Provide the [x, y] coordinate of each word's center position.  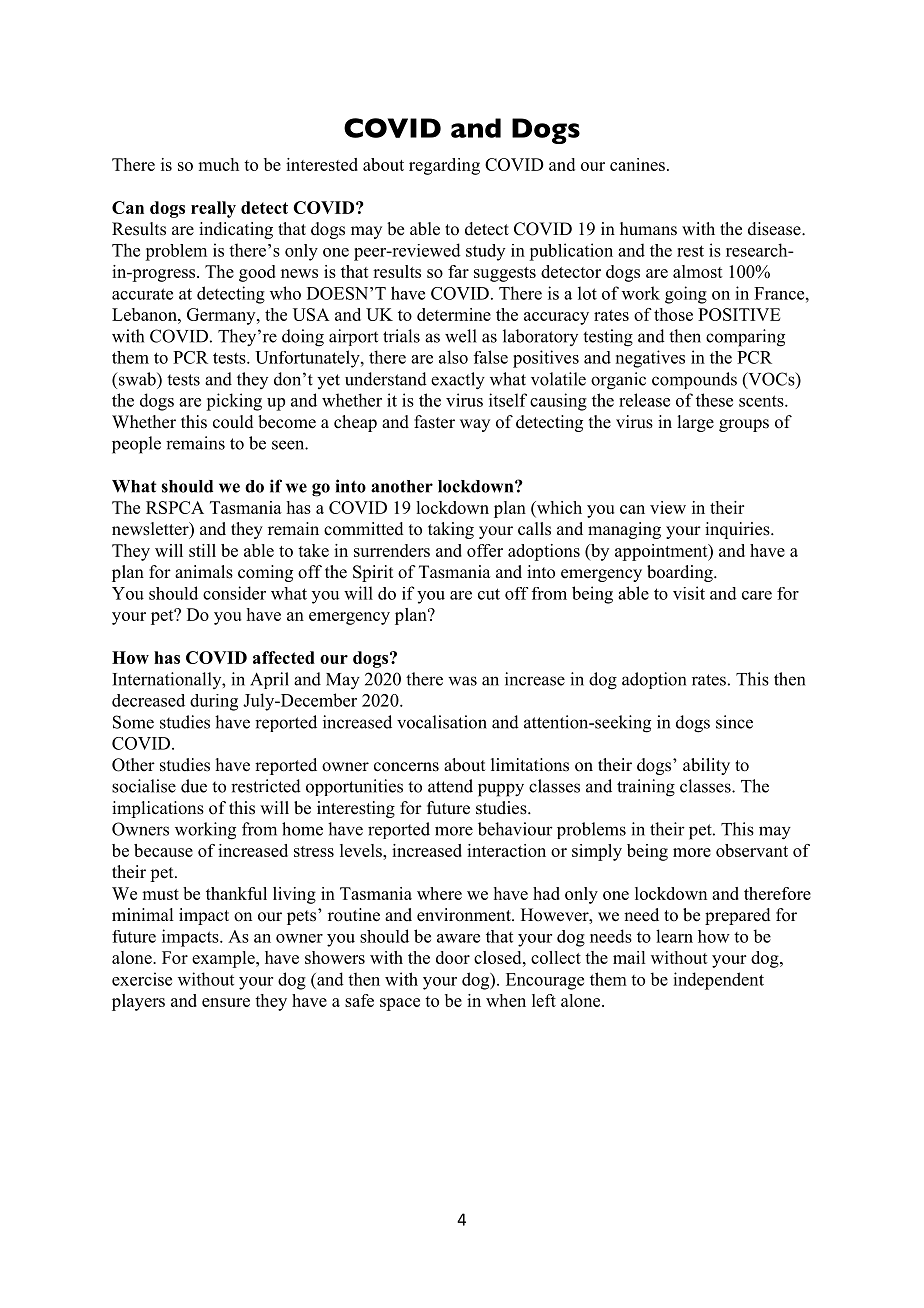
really [213, 209]
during [214, 702]
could [233, 422]
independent [718, 981]
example [224, 959]
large [695, 423]
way [475, 425]
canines [637, 164]
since [734, 722]
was [462, 681]
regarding [444, 166]
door [453, 957]
